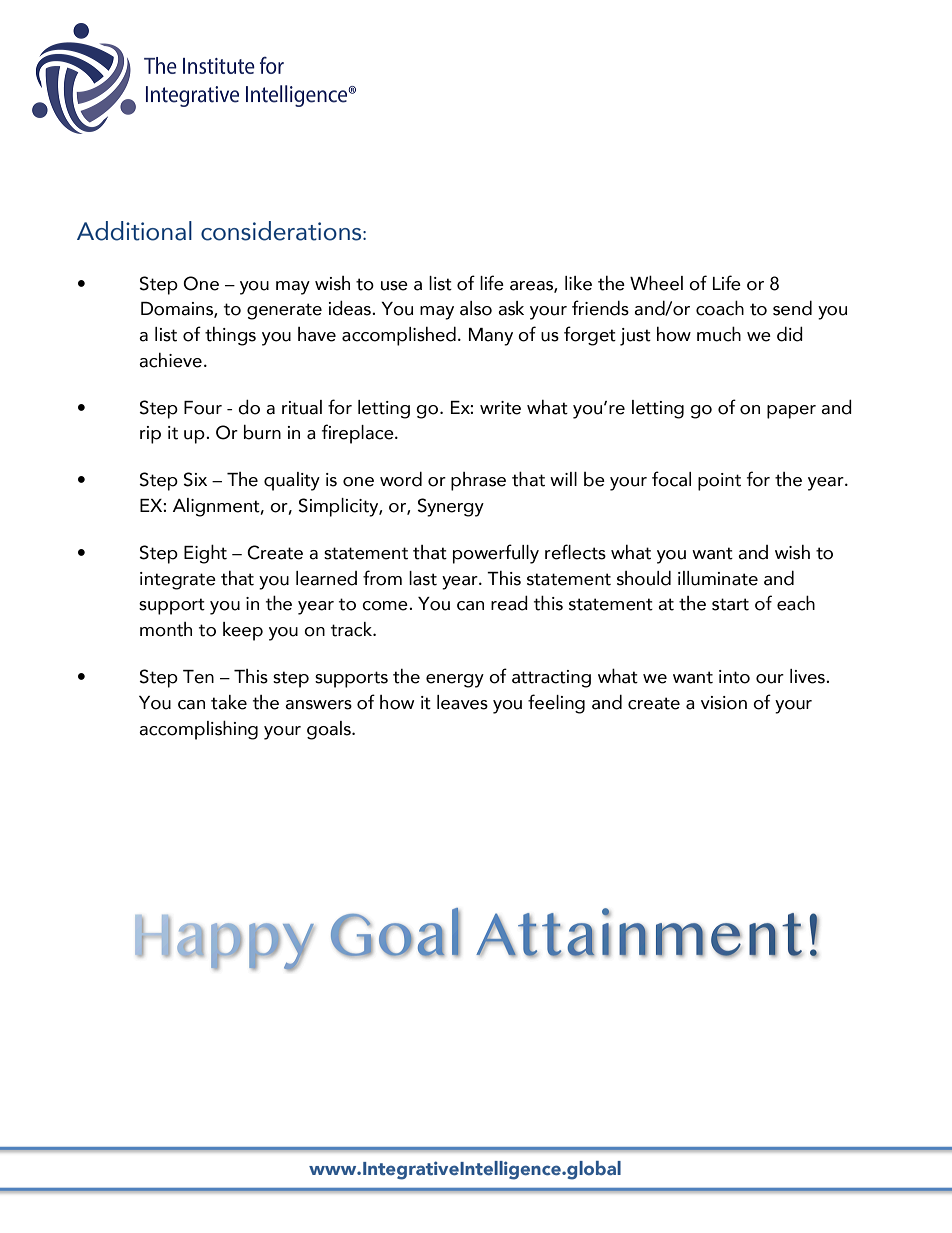 Image resolution: width=952 pixels, height=1233 pixels. I want to click on Six, so click(195, 479).
